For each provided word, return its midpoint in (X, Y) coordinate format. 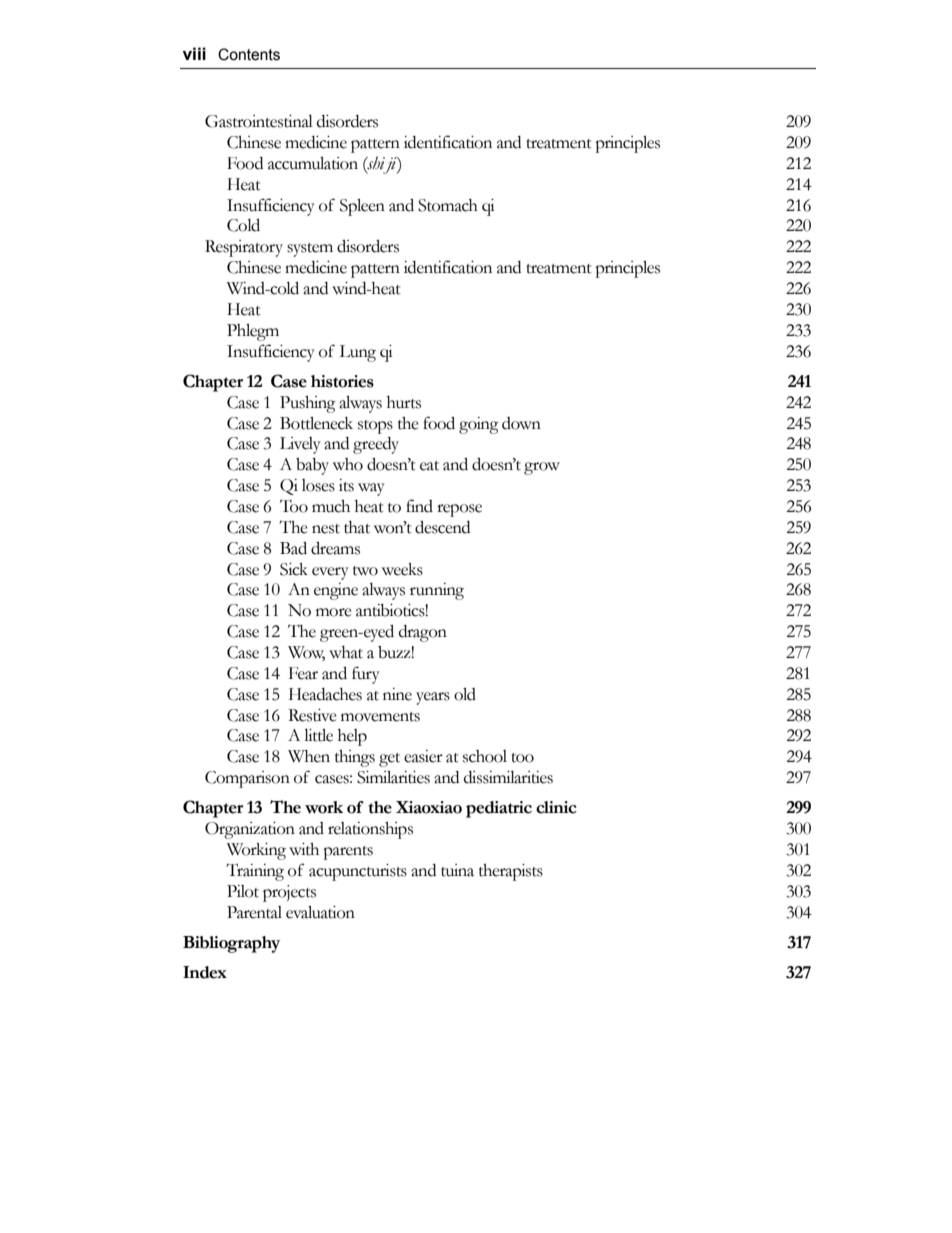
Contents (249, 54)
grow (542, 468)
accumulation (313, 163)
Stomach (448, 205)
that (357, 527)
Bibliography (231, 944)
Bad (293, 548)
